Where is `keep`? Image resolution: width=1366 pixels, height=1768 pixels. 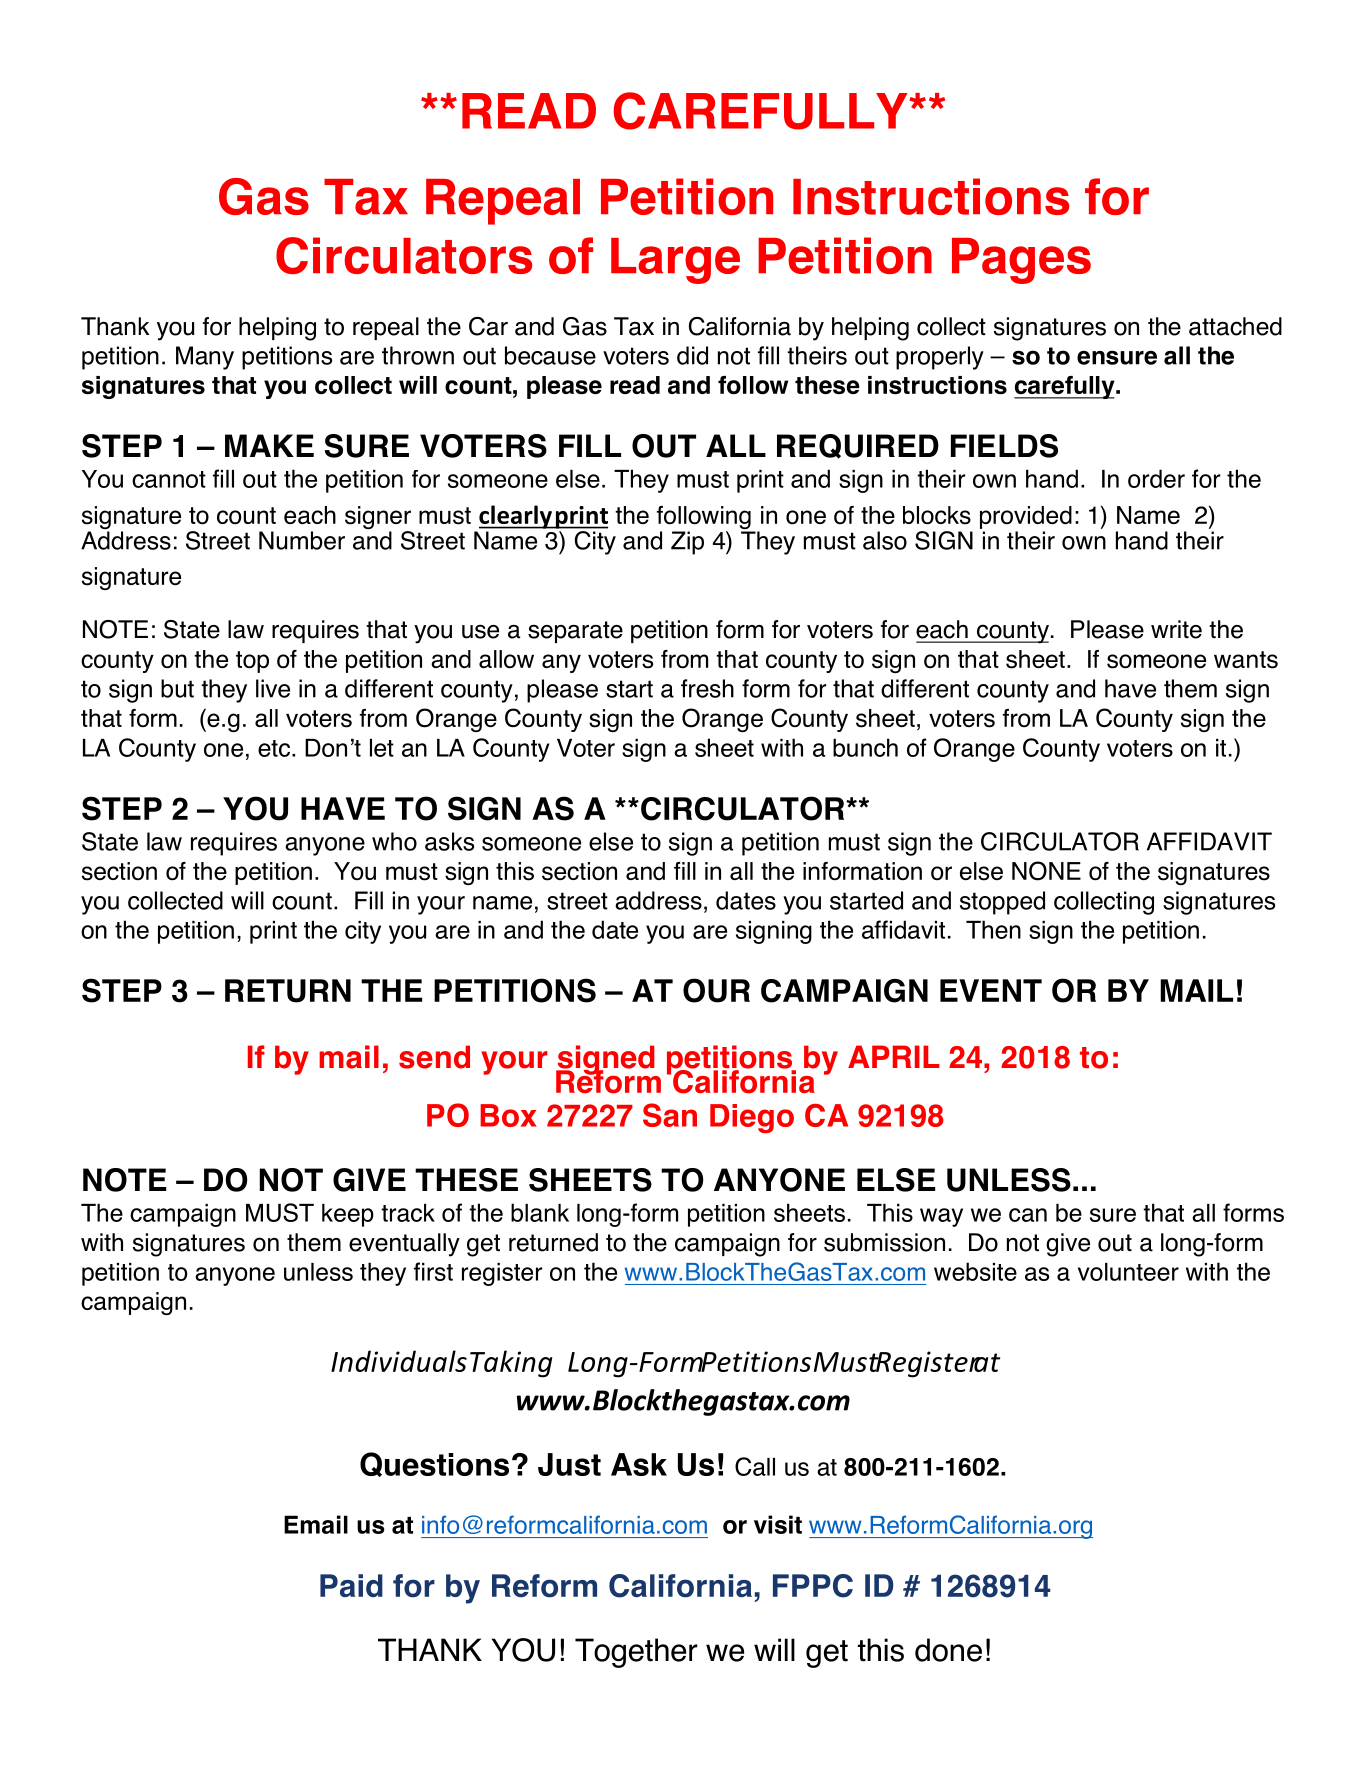
keep is located at coordinates (348, 1215).
